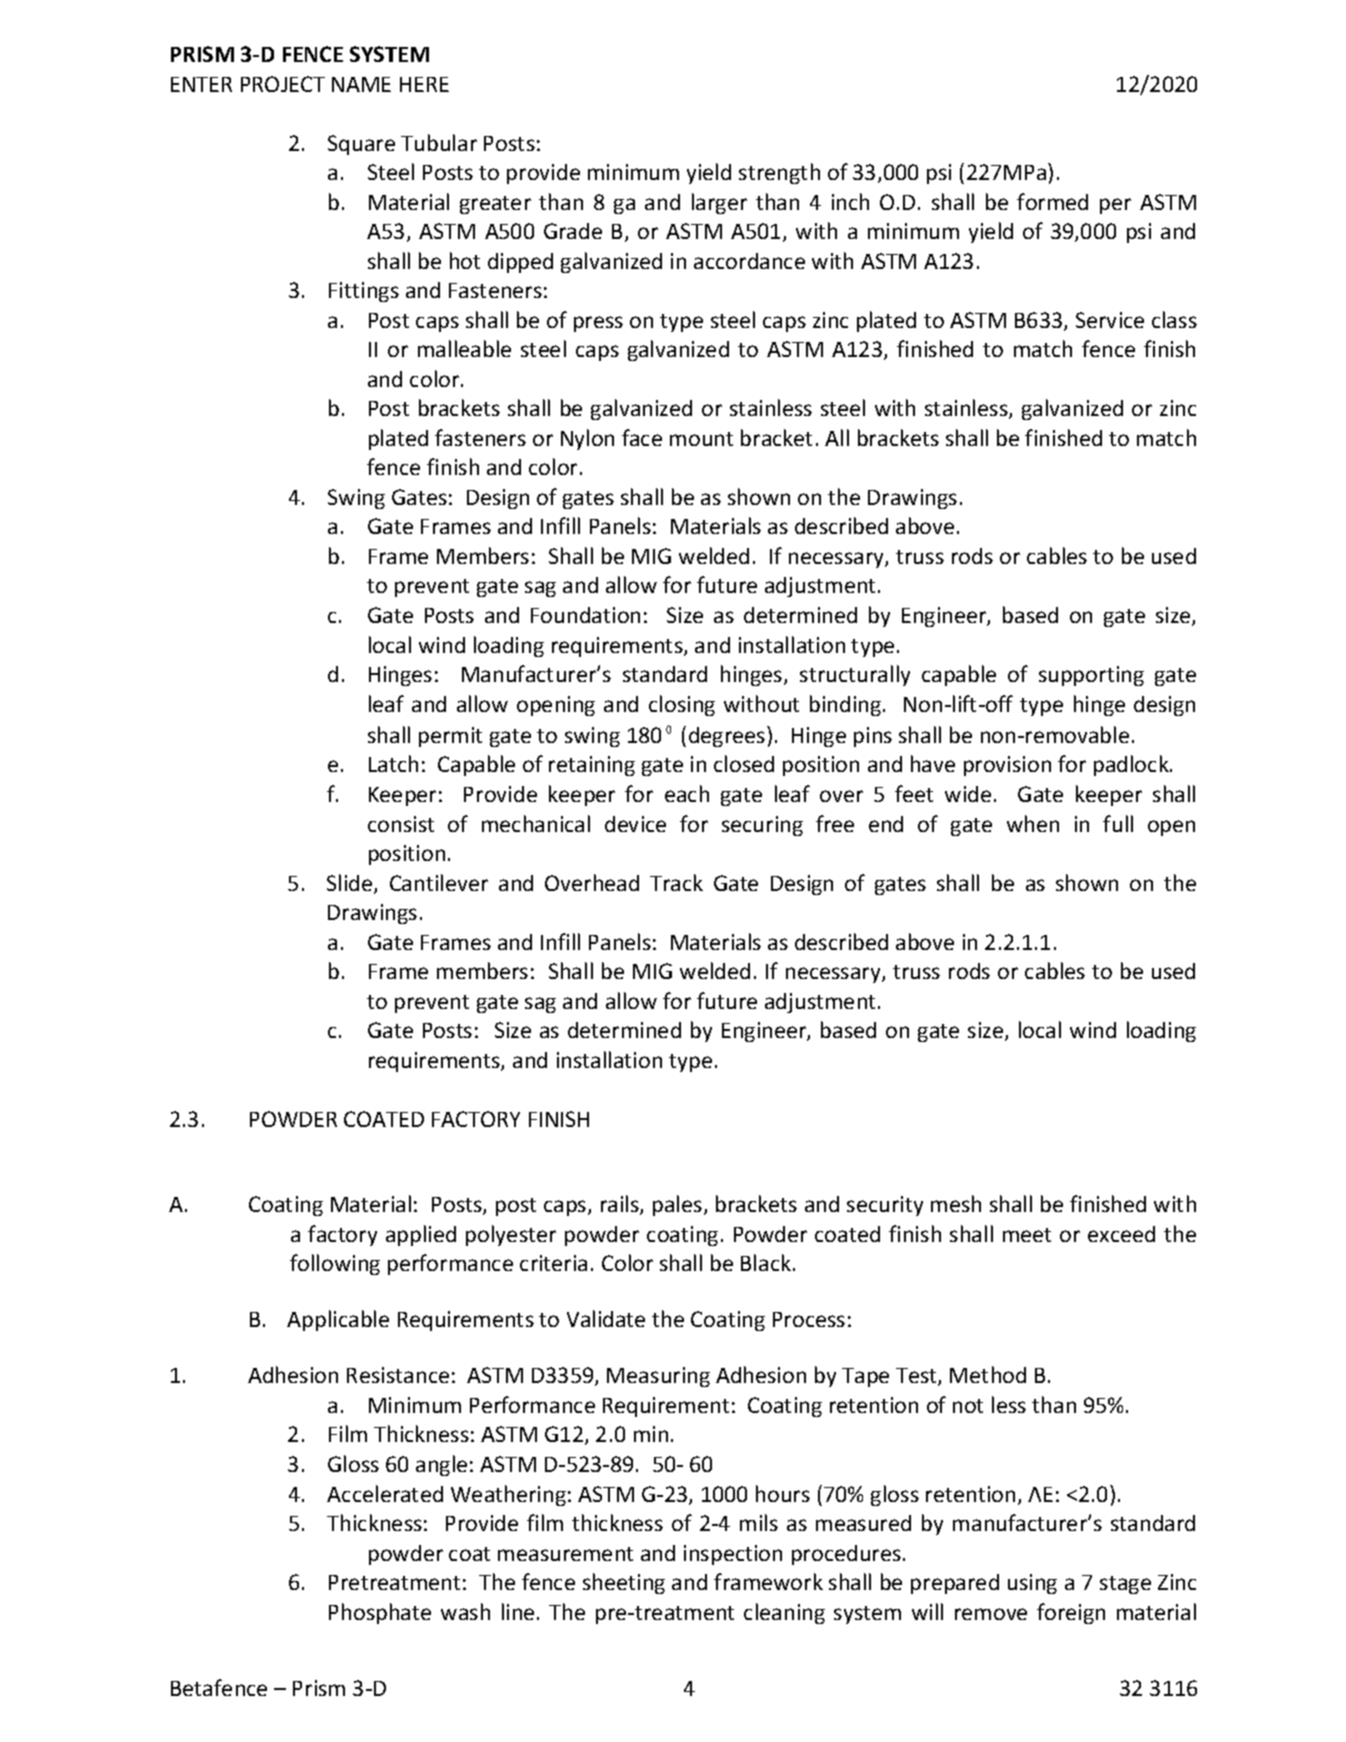 The height and width of the screenshot is (1742, 1346). I want to click on Fittings, so click(364, 292).
